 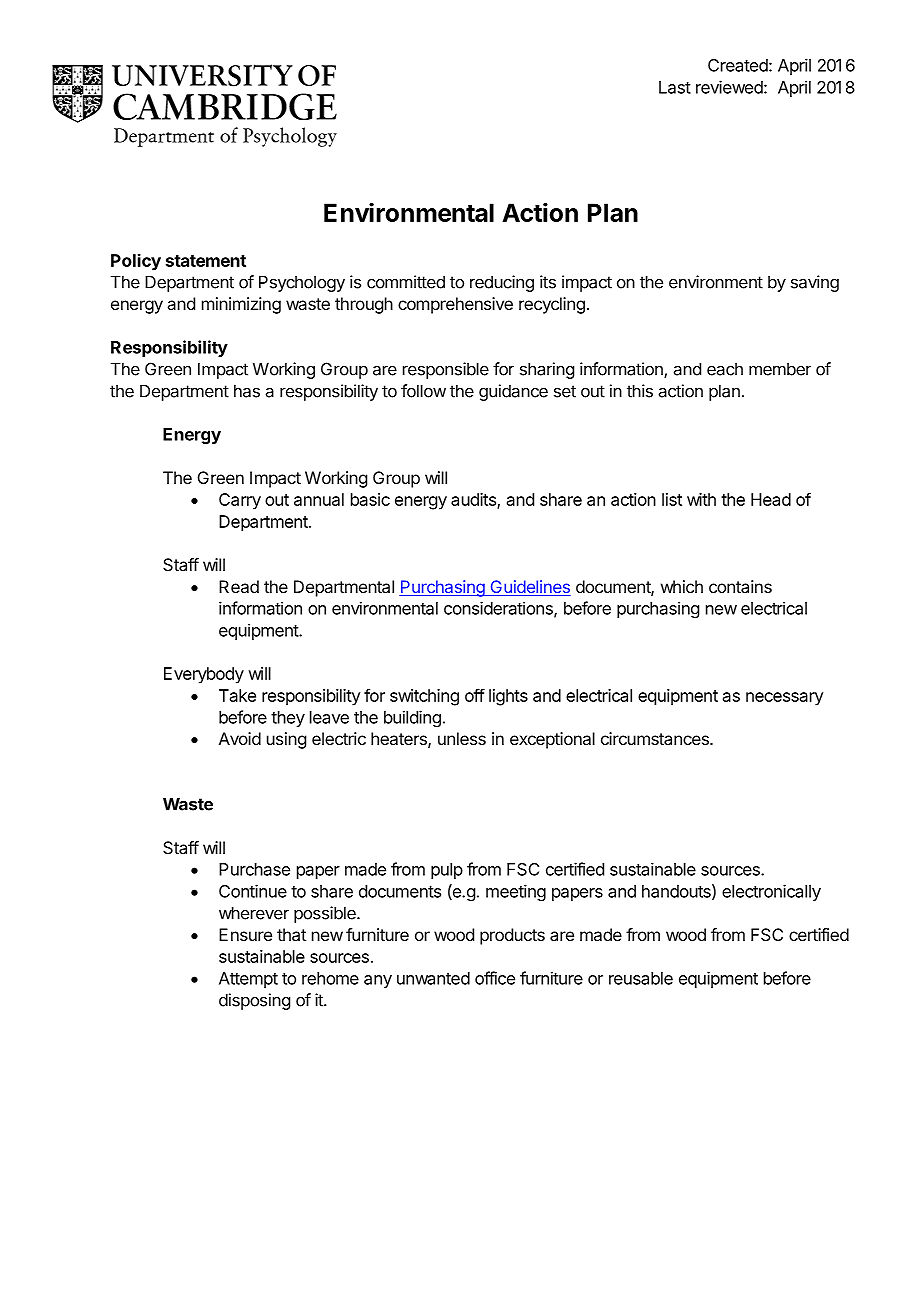 I want to click on lights, so click(x=508, y=697).
